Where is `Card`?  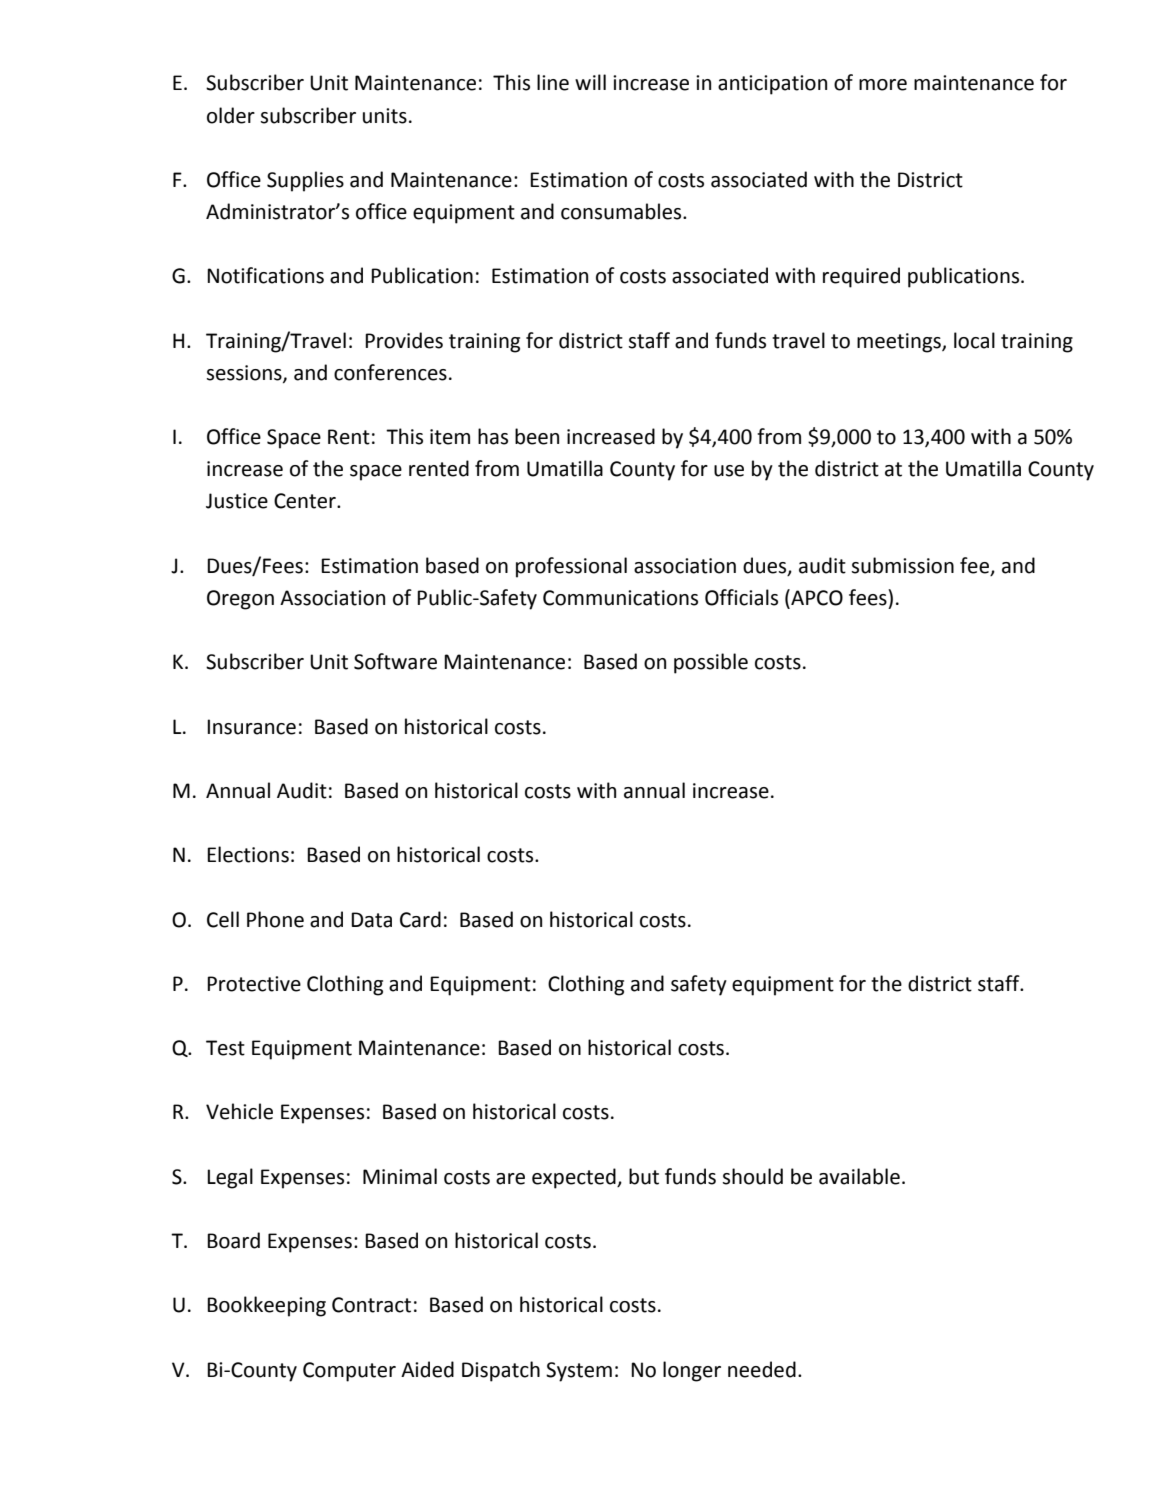
Card is located at coordinates (420, 919).
